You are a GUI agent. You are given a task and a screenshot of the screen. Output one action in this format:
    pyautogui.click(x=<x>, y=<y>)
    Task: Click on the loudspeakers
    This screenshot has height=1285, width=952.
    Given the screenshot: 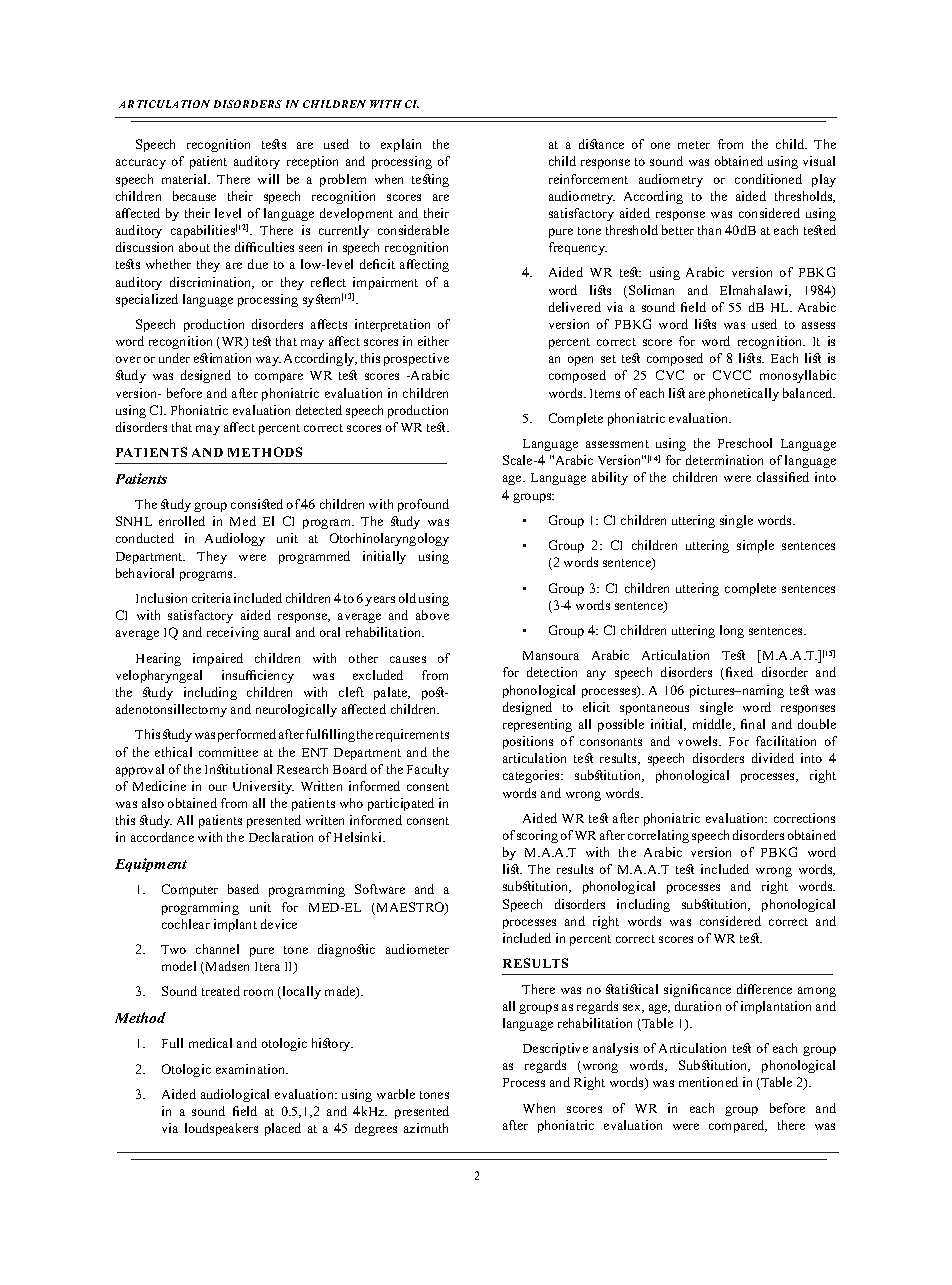 What is the action you would take?
    pyautogui.click(x=221, y=1129)
